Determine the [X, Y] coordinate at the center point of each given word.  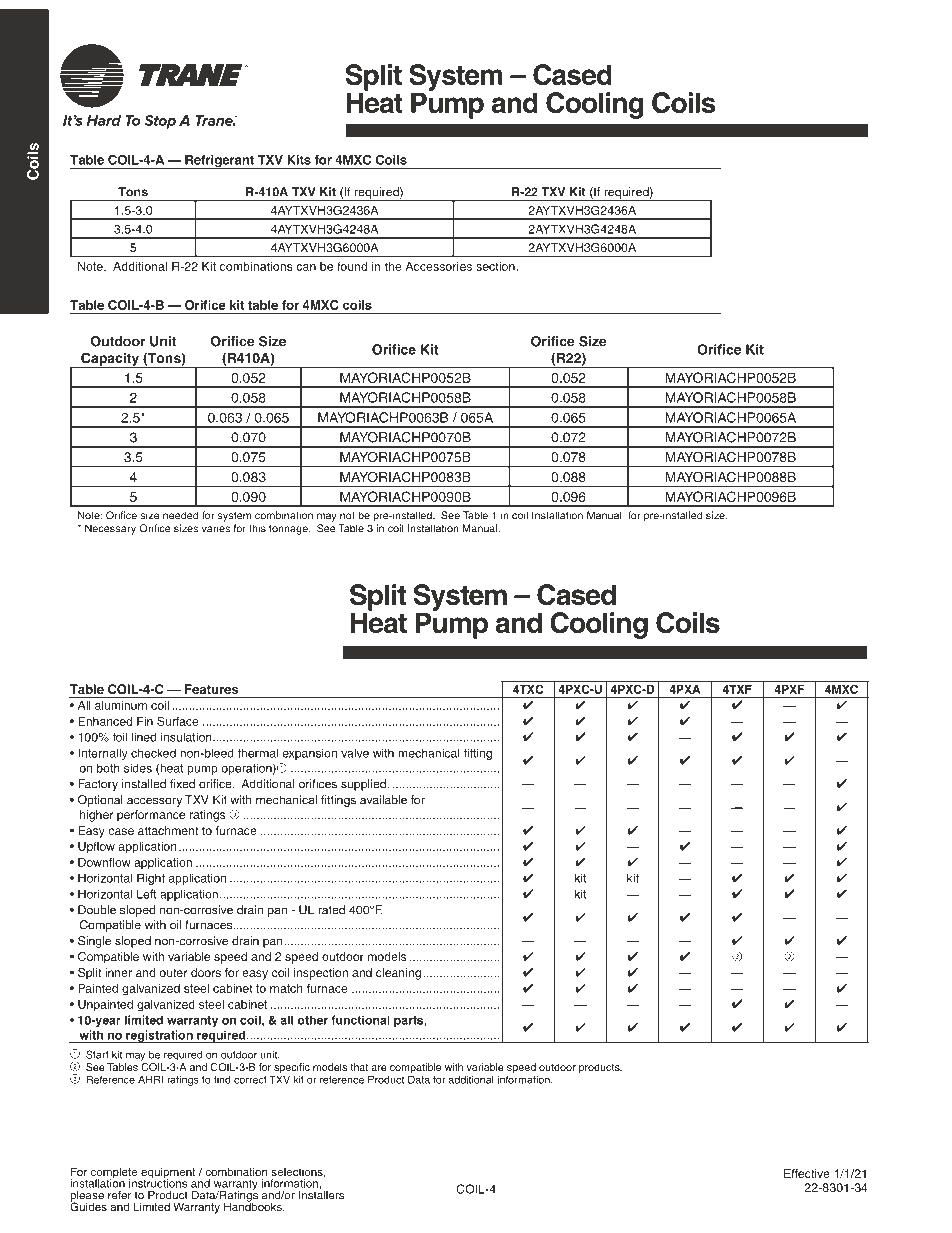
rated [331, 910]
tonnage [289, 530]
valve [355, 753]
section [496, 266]
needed [180, 515]
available [383, 800]
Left [147, 894]
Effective [807, 1173]
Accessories [438, 266]
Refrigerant [219, 162]
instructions [158, 1182]
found [352, 266]
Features [211, 689]
